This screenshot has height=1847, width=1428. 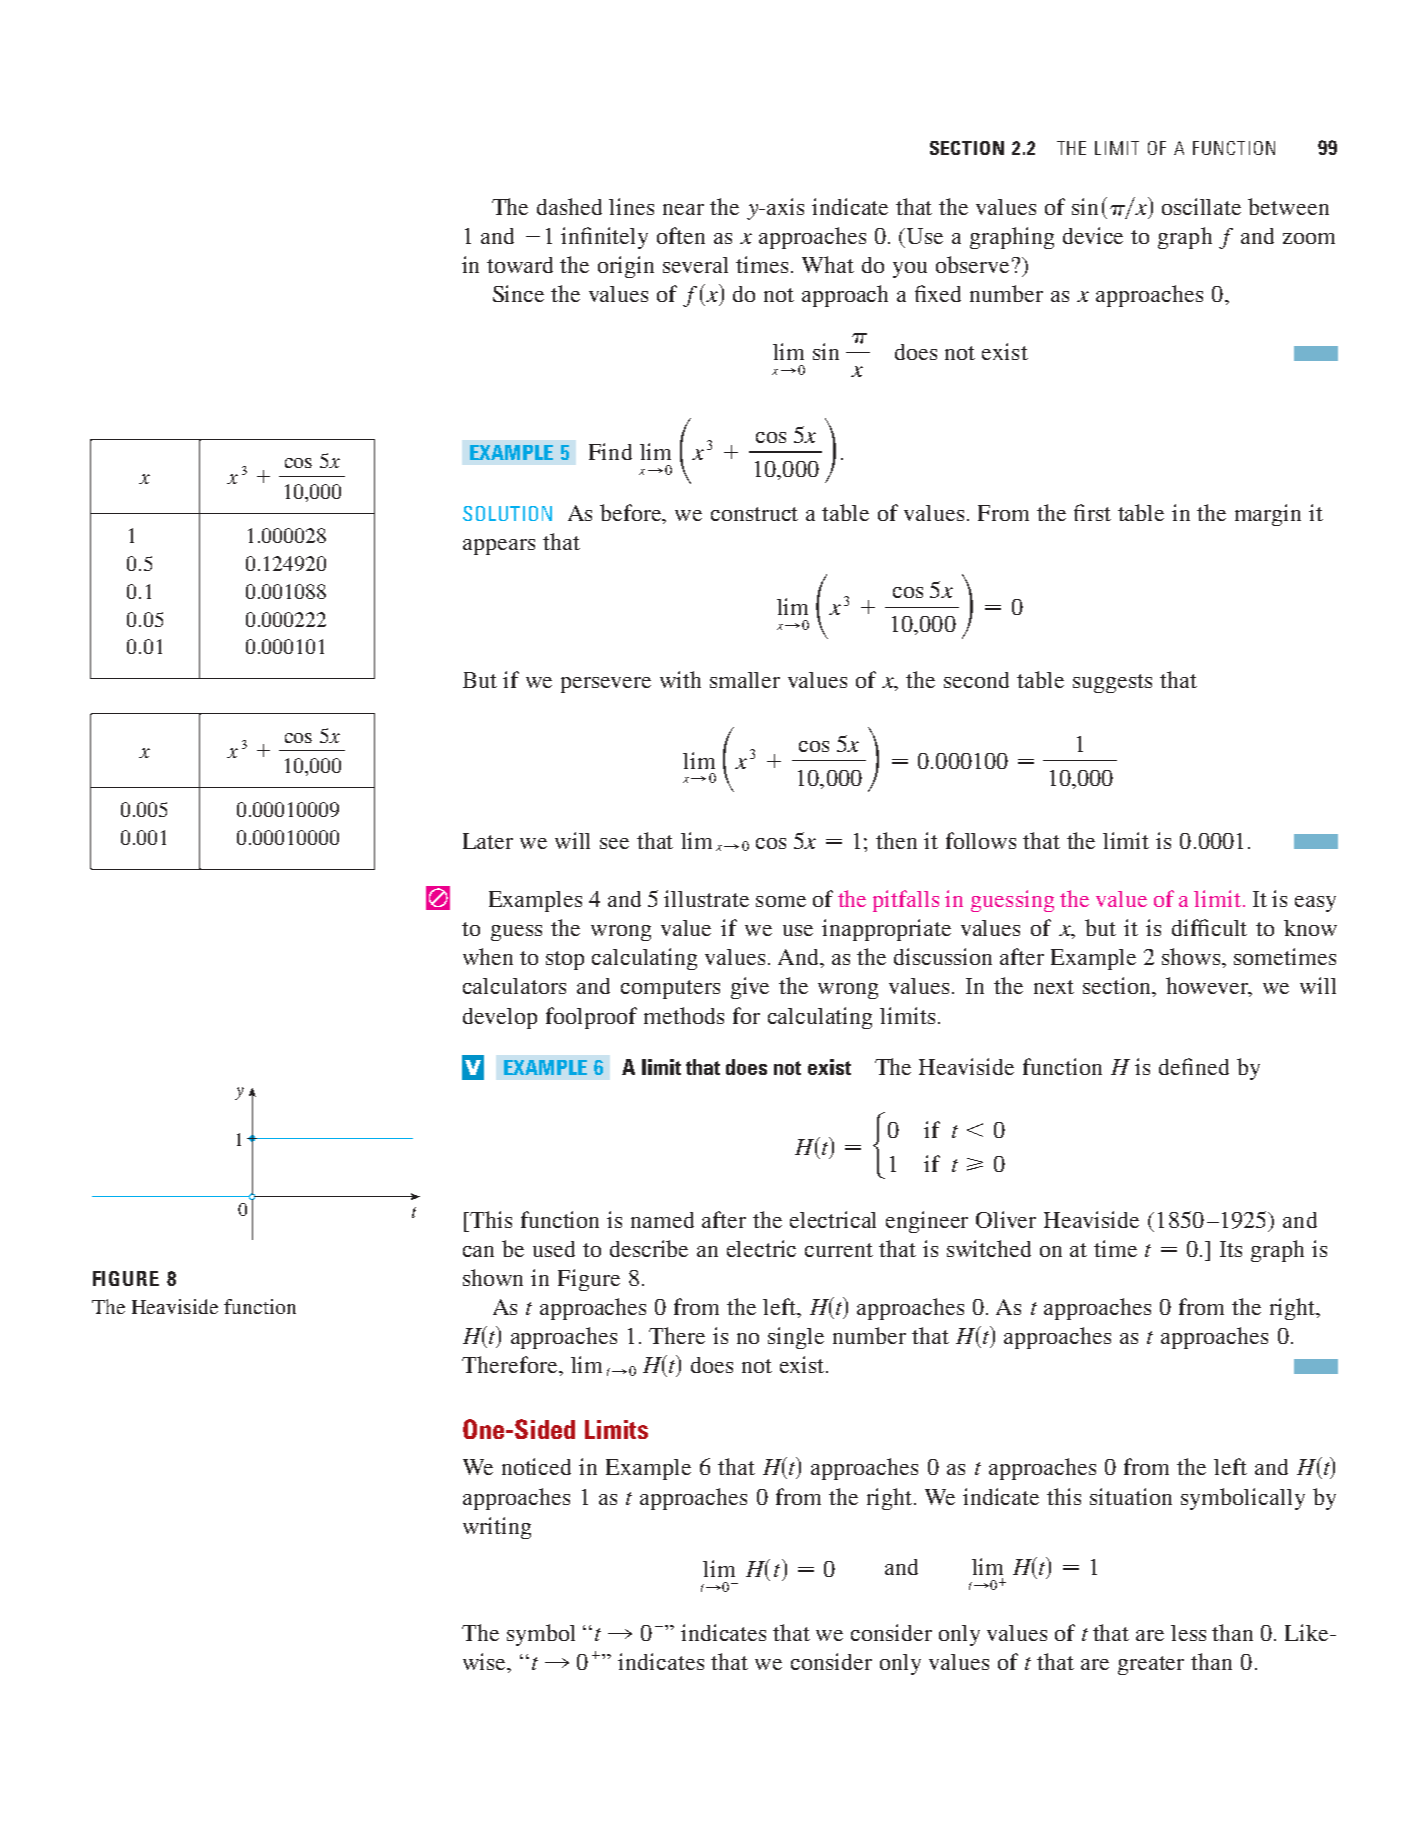 I want to click on you, so click(x=910, y=270).
